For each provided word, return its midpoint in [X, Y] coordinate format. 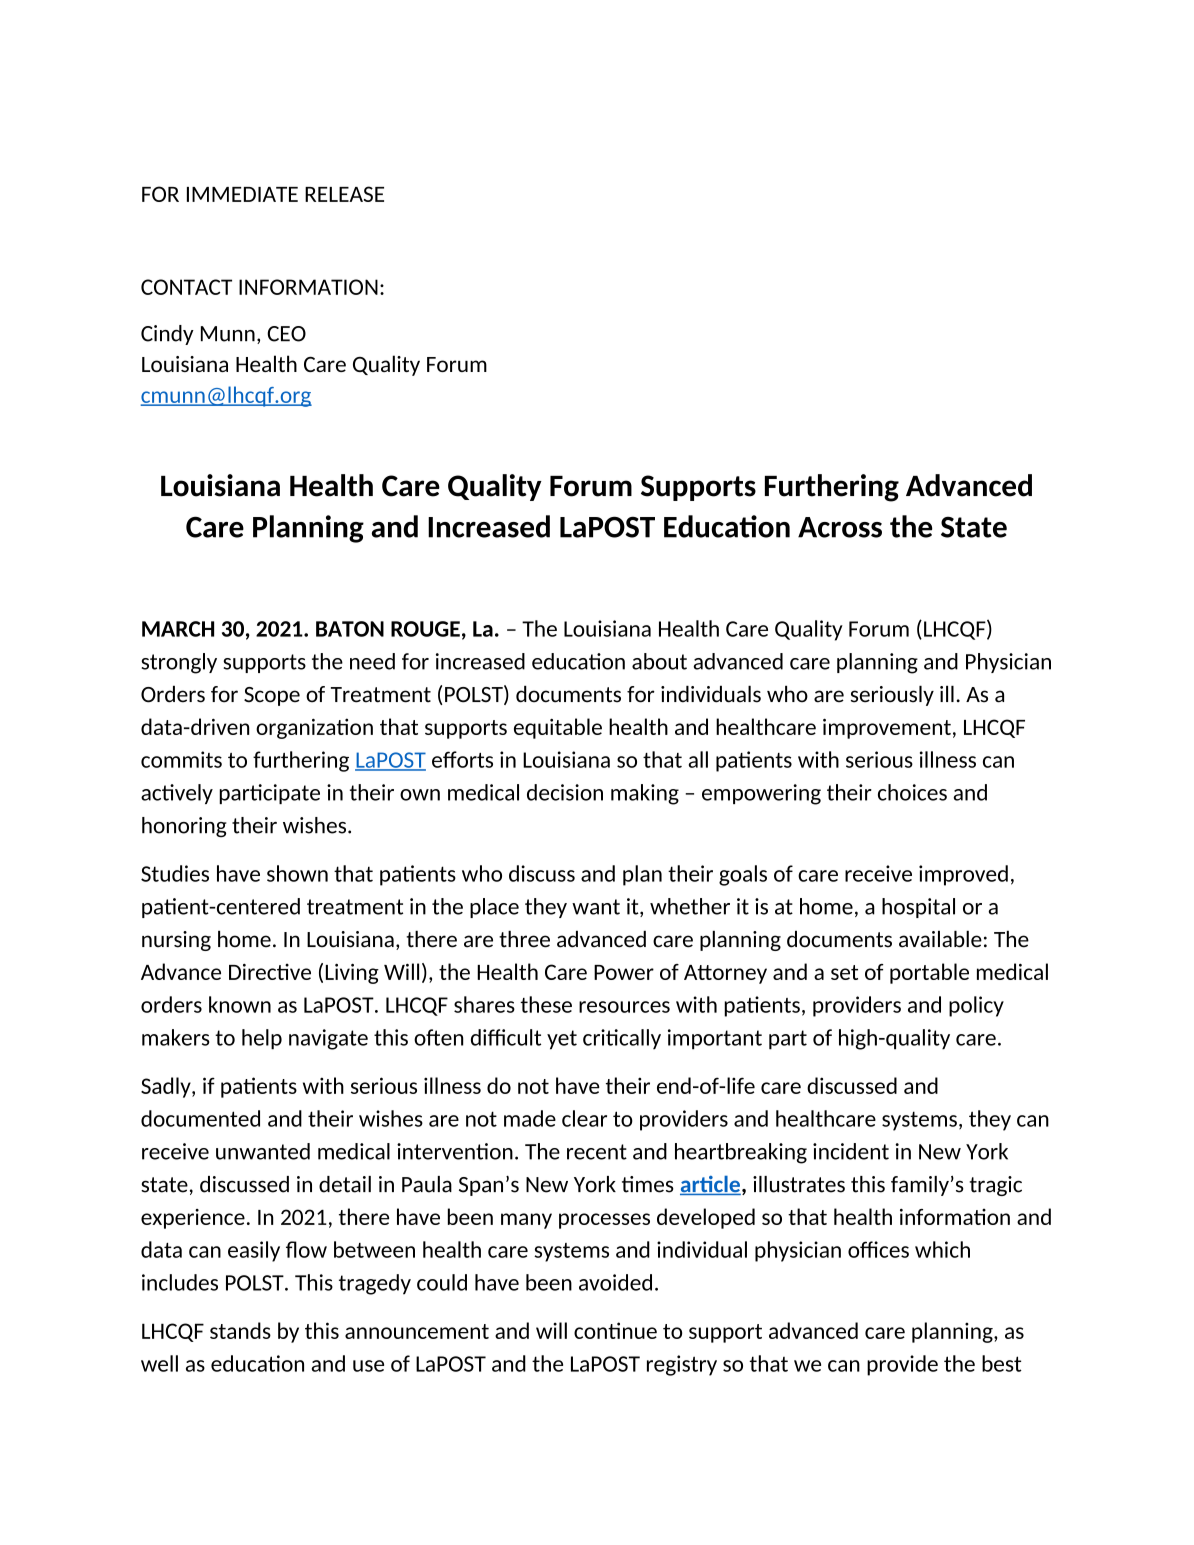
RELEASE [344, 194]
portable [929, 973]
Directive [270, 971]
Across [840, 527]
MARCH [178, 629]
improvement [887, 728]
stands [240, 1330]
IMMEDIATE [242, 194]
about [659, 661]
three [524, 939]
